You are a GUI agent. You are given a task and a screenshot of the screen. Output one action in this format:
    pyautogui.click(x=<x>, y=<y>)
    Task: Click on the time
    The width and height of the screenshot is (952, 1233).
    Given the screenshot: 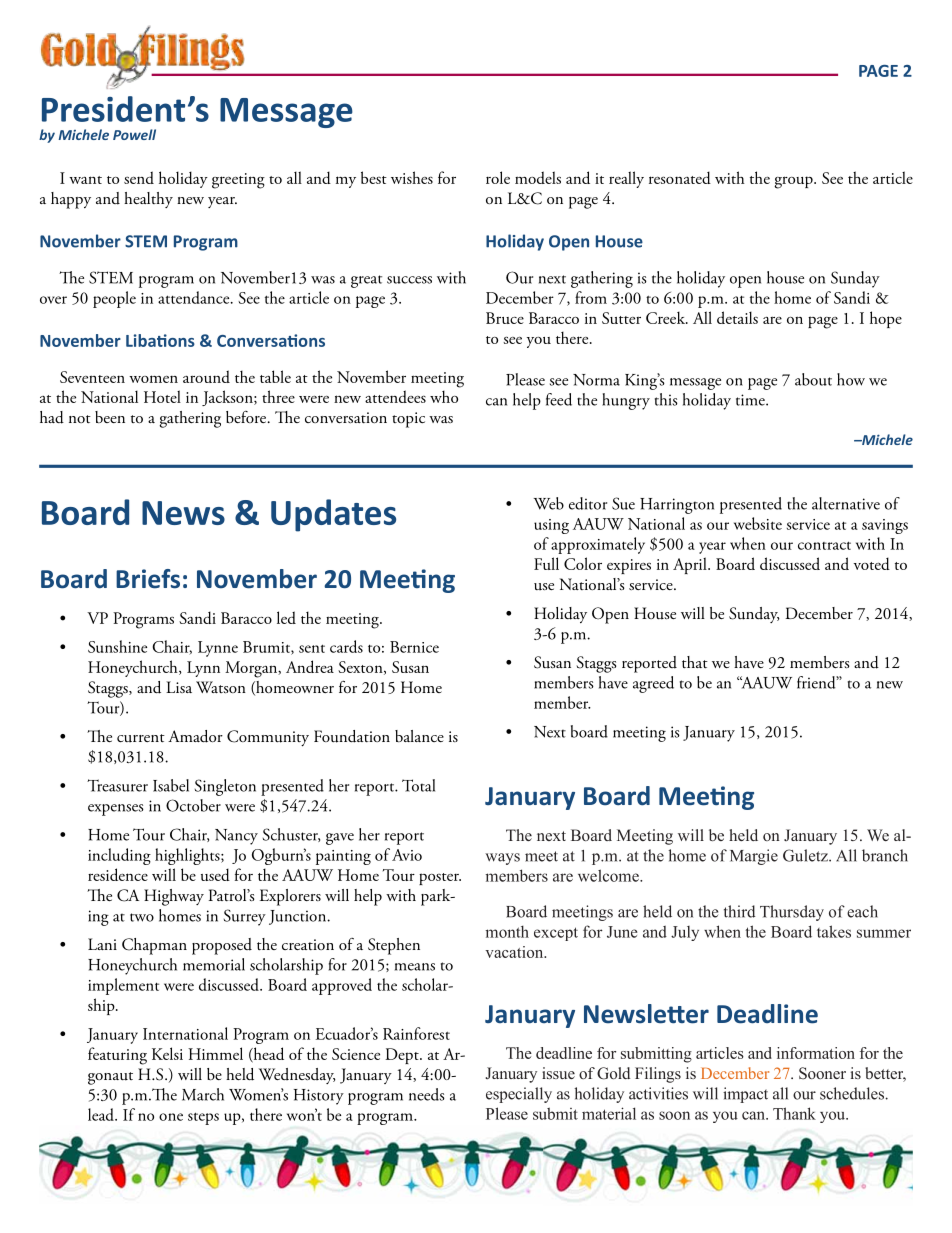 What is the action you would take?
    pyautogui.click(x=751, y=400)
